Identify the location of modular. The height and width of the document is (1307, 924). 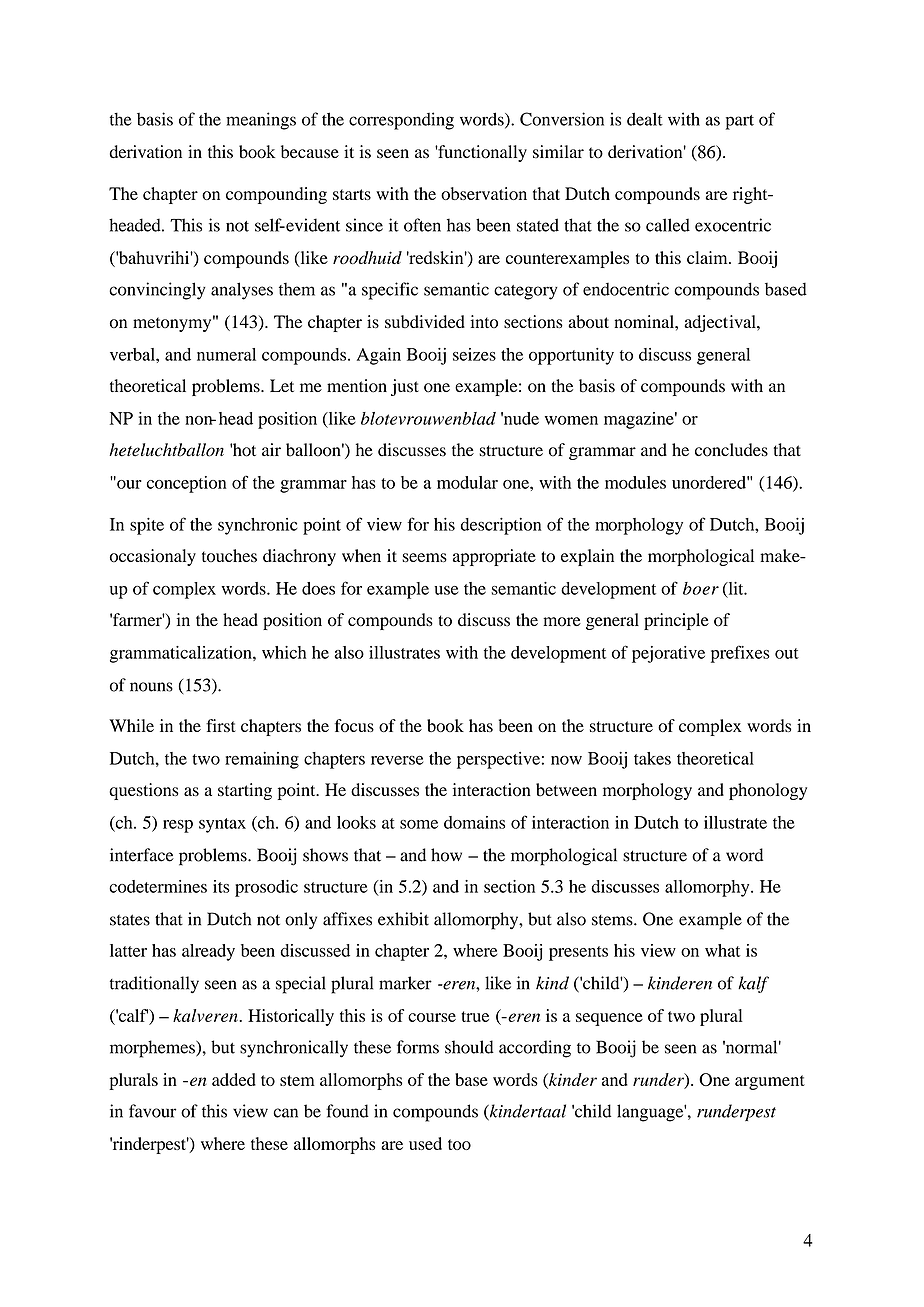
(467, 482).
